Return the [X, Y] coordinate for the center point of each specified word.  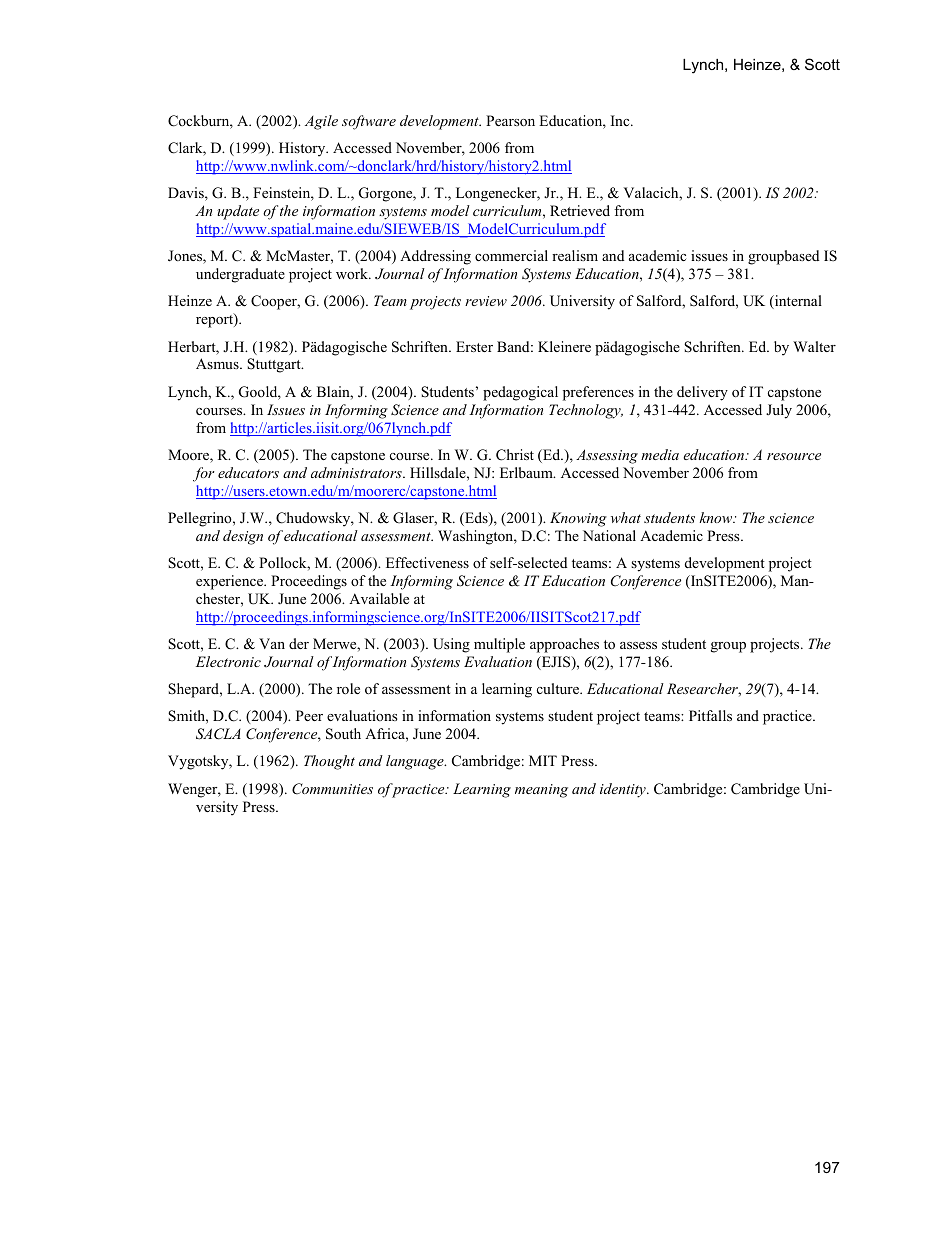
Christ [515, 455]
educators [248, 472]
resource [794, 456]
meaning [541, 791]
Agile [321, 122]
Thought [329, 762]
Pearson [510, 120]
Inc [621, 120]
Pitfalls [710, 715]
